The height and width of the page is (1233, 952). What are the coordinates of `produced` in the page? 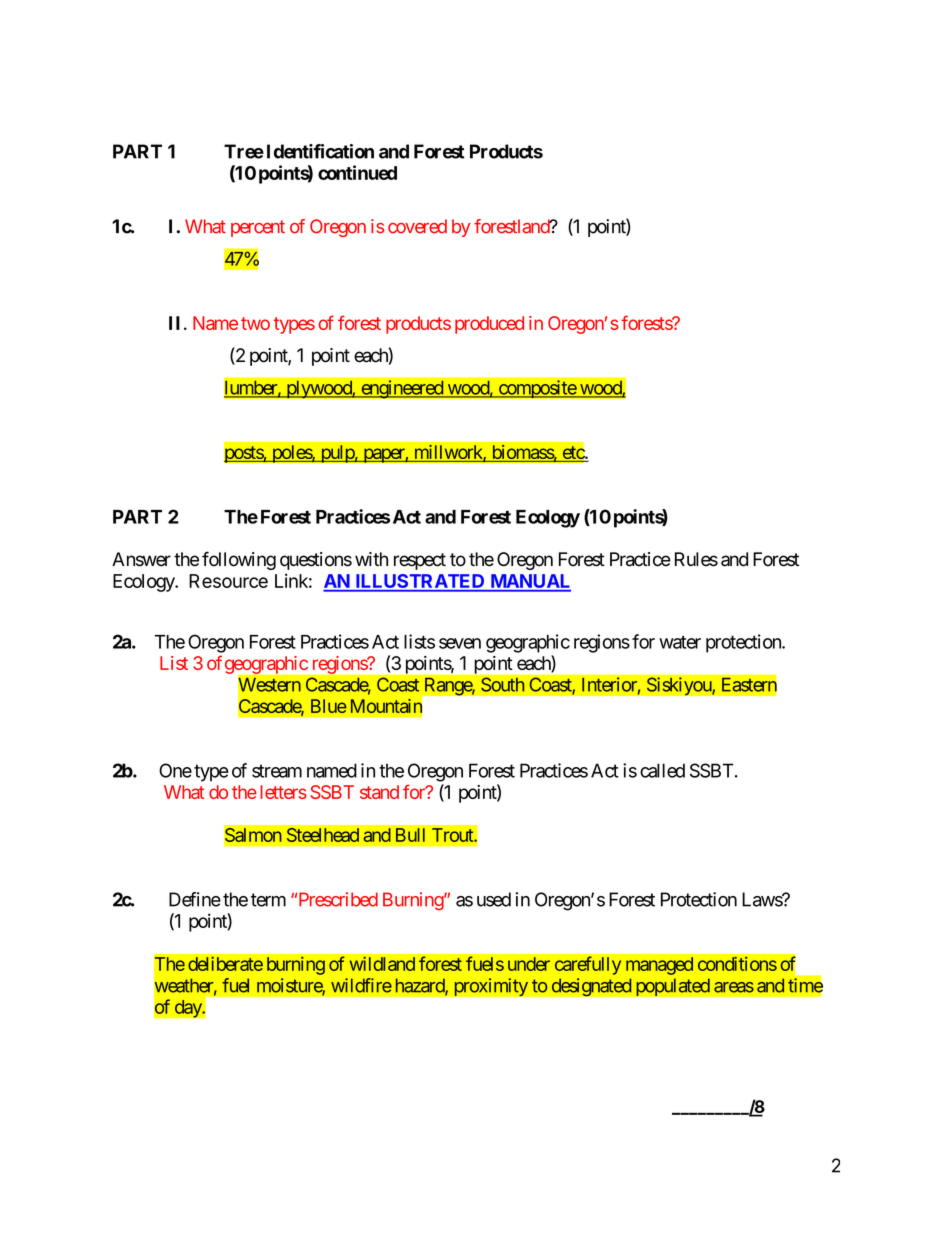 It's located at (489, 325).
